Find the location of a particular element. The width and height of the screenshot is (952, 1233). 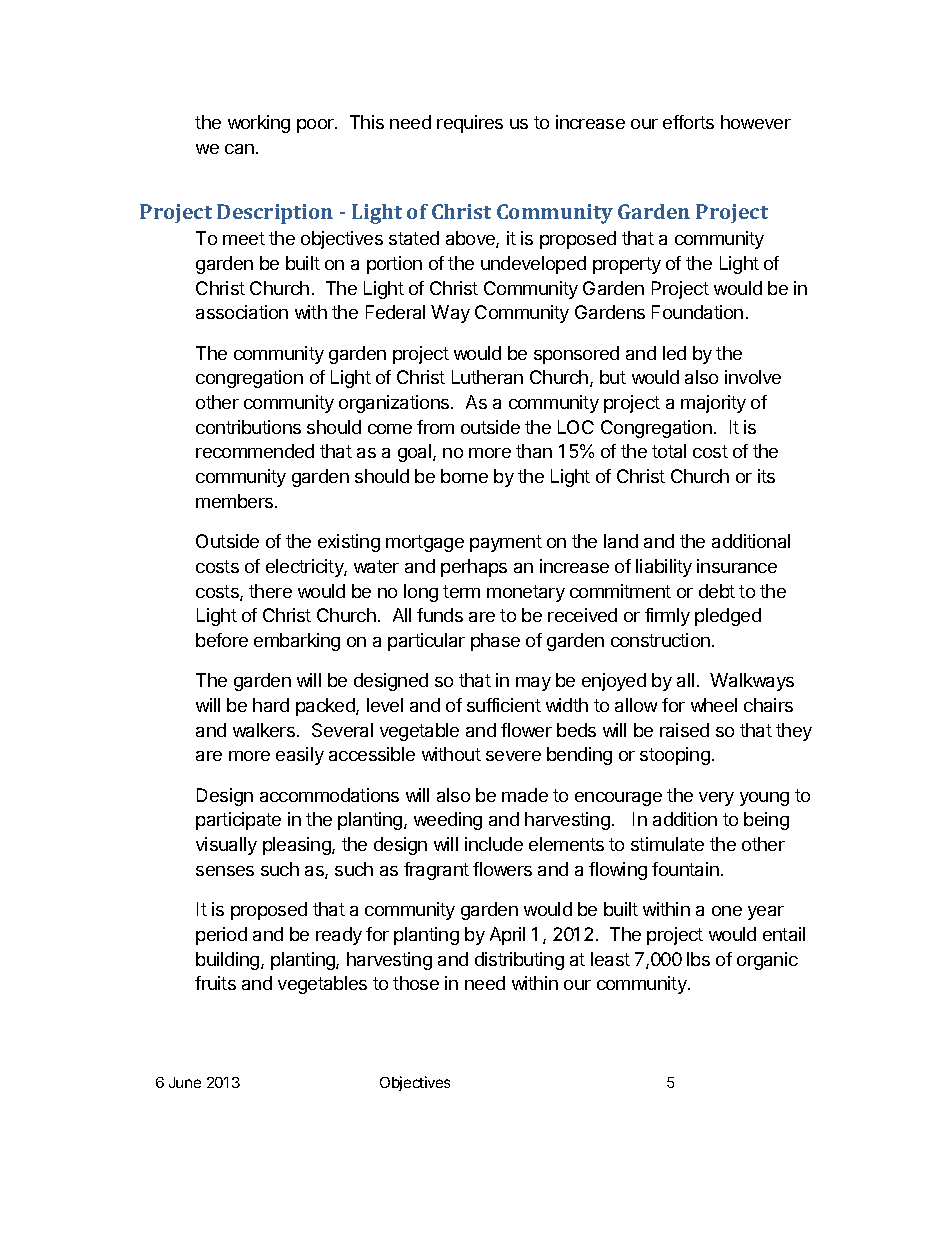

walkers is located at coordinates (264, 730).
